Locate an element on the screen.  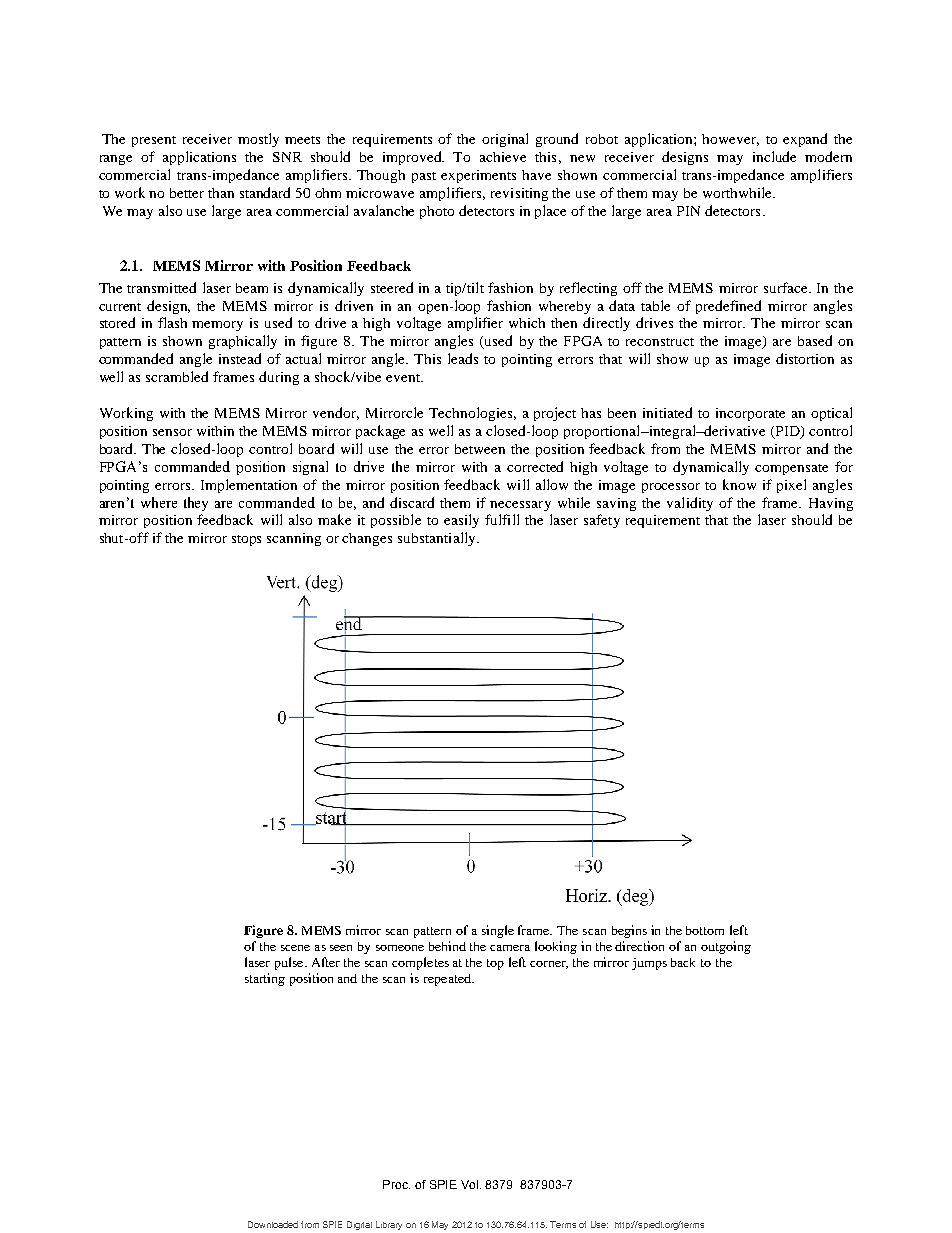
substantially is located at coordinates (438, 539).
